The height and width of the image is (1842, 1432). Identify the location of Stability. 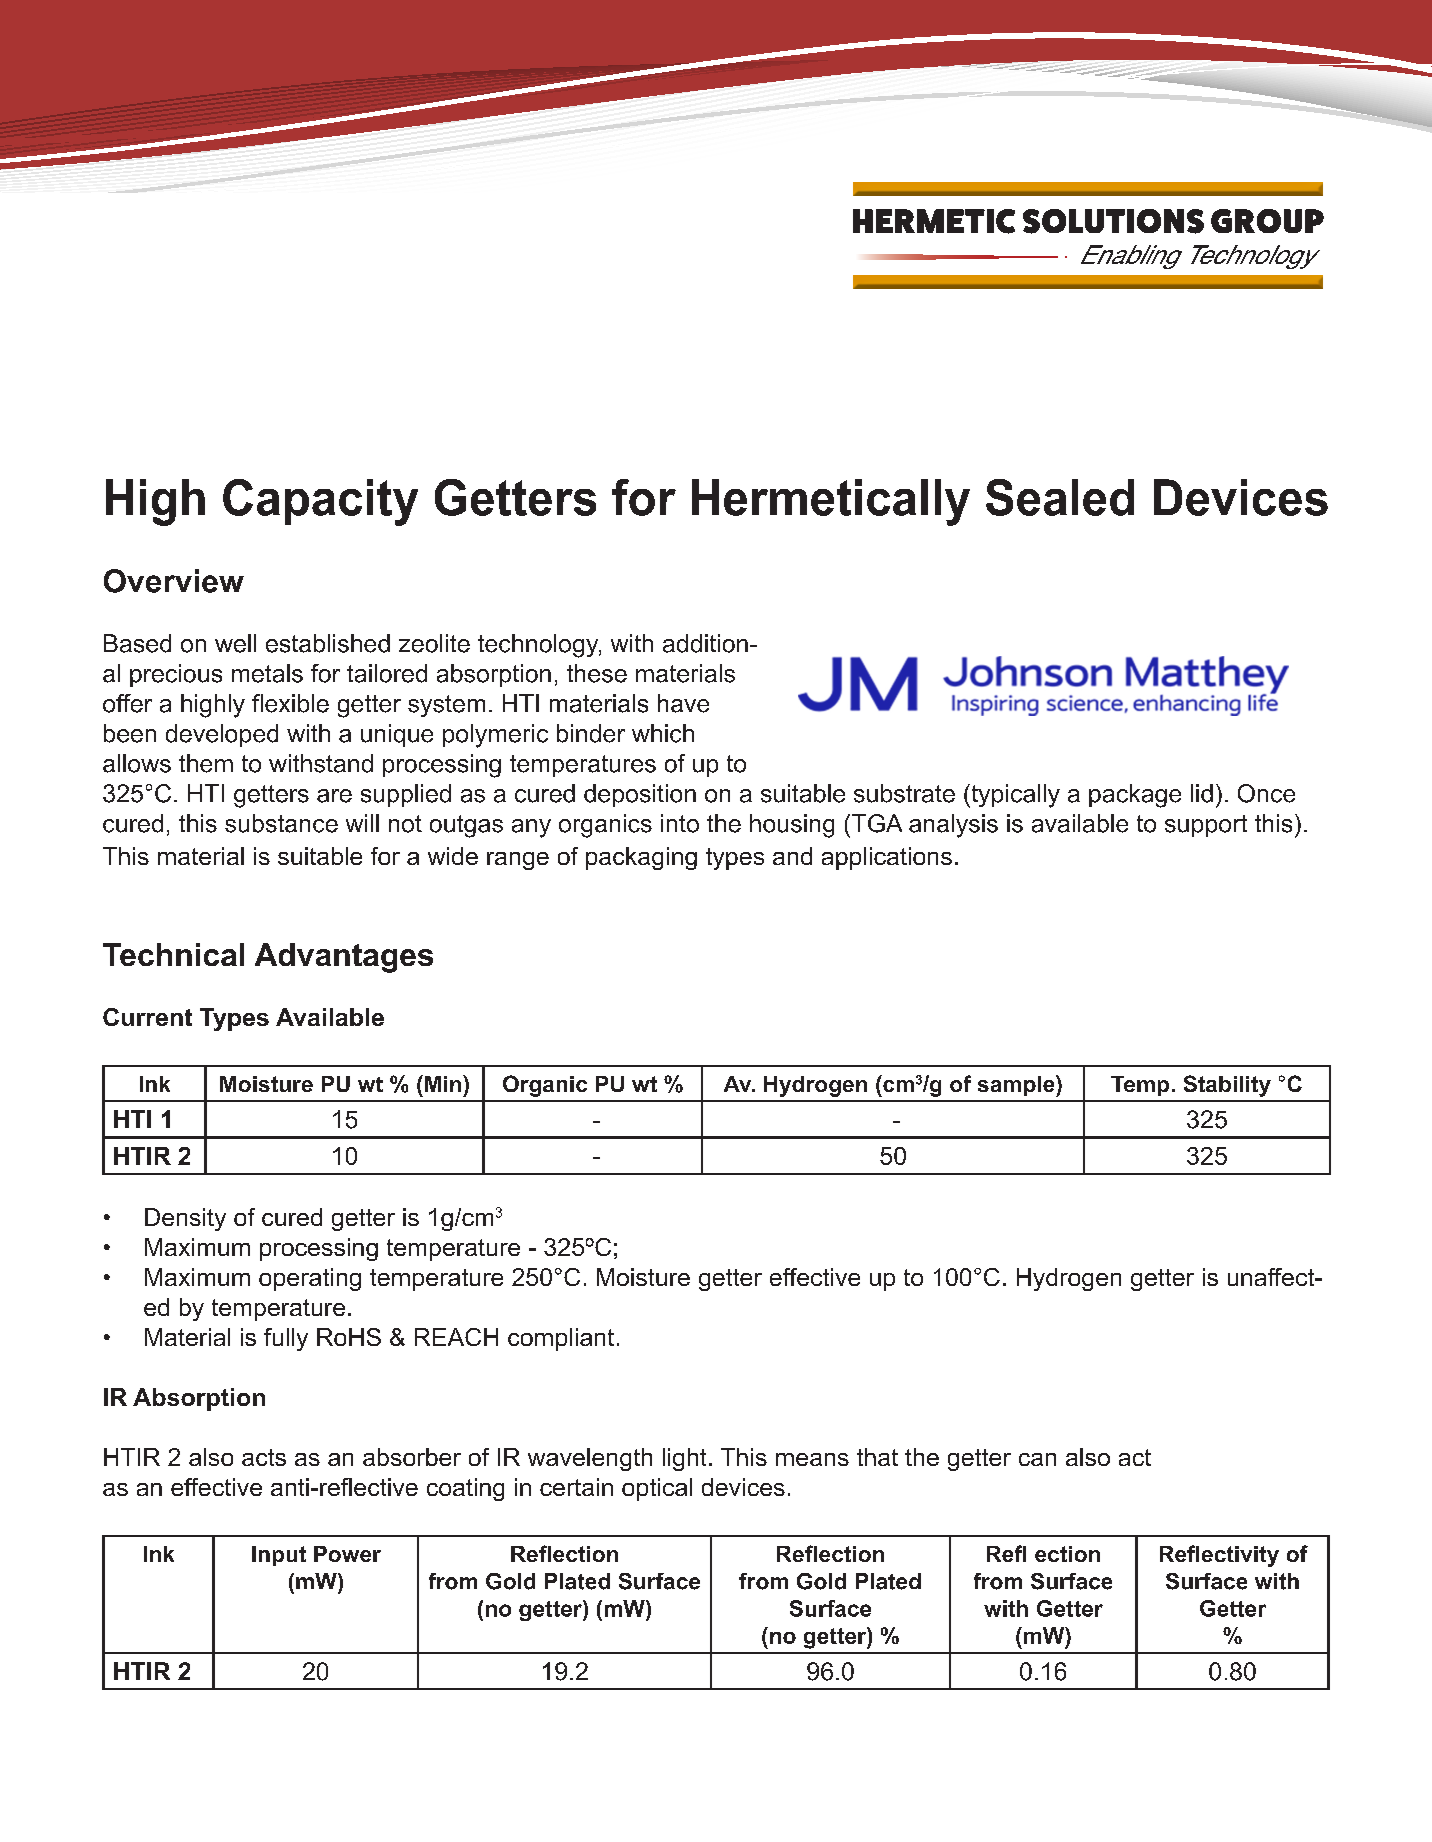
(1227, 1086).
